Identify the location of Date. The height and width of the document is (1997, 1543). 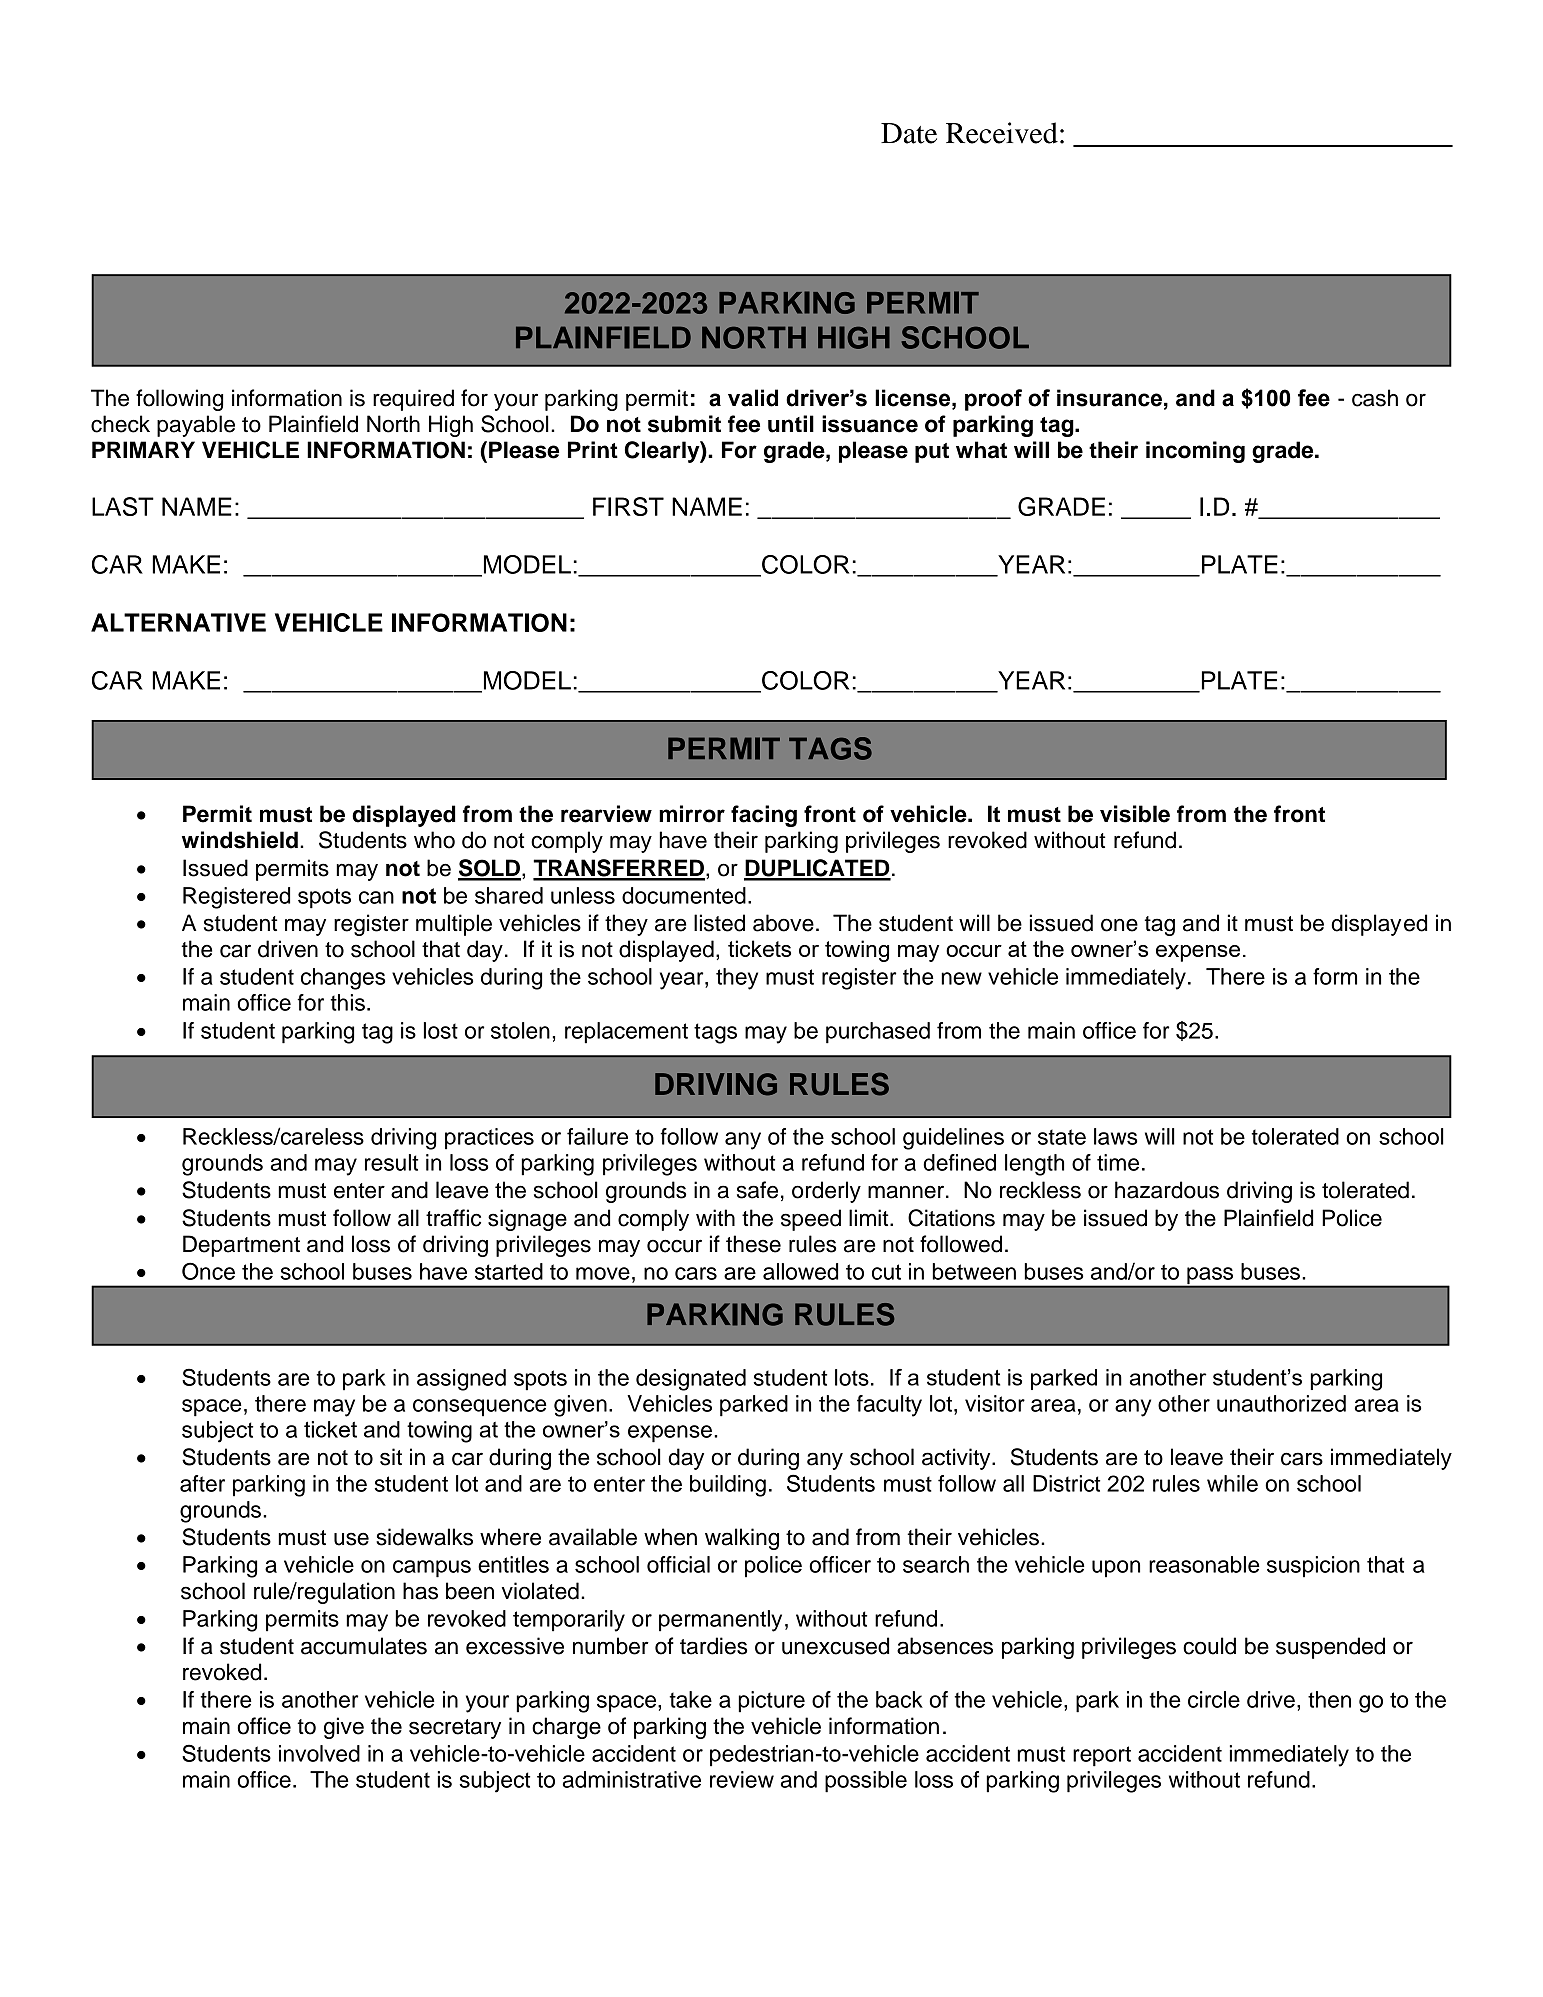
(909, 133).
